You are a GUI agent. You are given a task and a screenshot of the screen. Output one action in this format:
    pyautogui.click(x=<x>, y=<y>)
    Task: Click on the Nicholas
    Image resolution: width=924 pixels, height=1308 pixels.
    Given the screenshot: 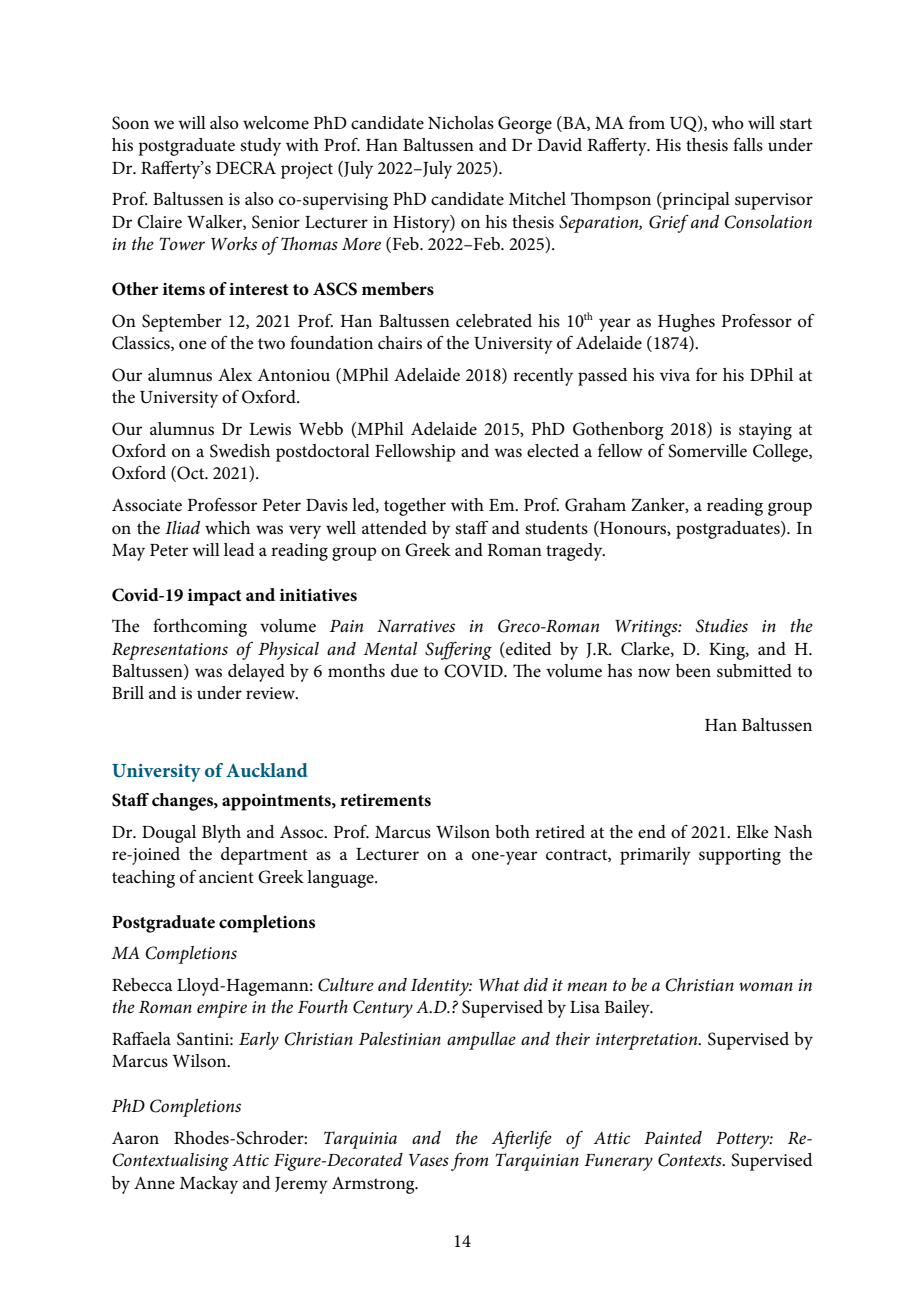 What is the action you would take?
    pyautogui.click(x=461, y=122)
